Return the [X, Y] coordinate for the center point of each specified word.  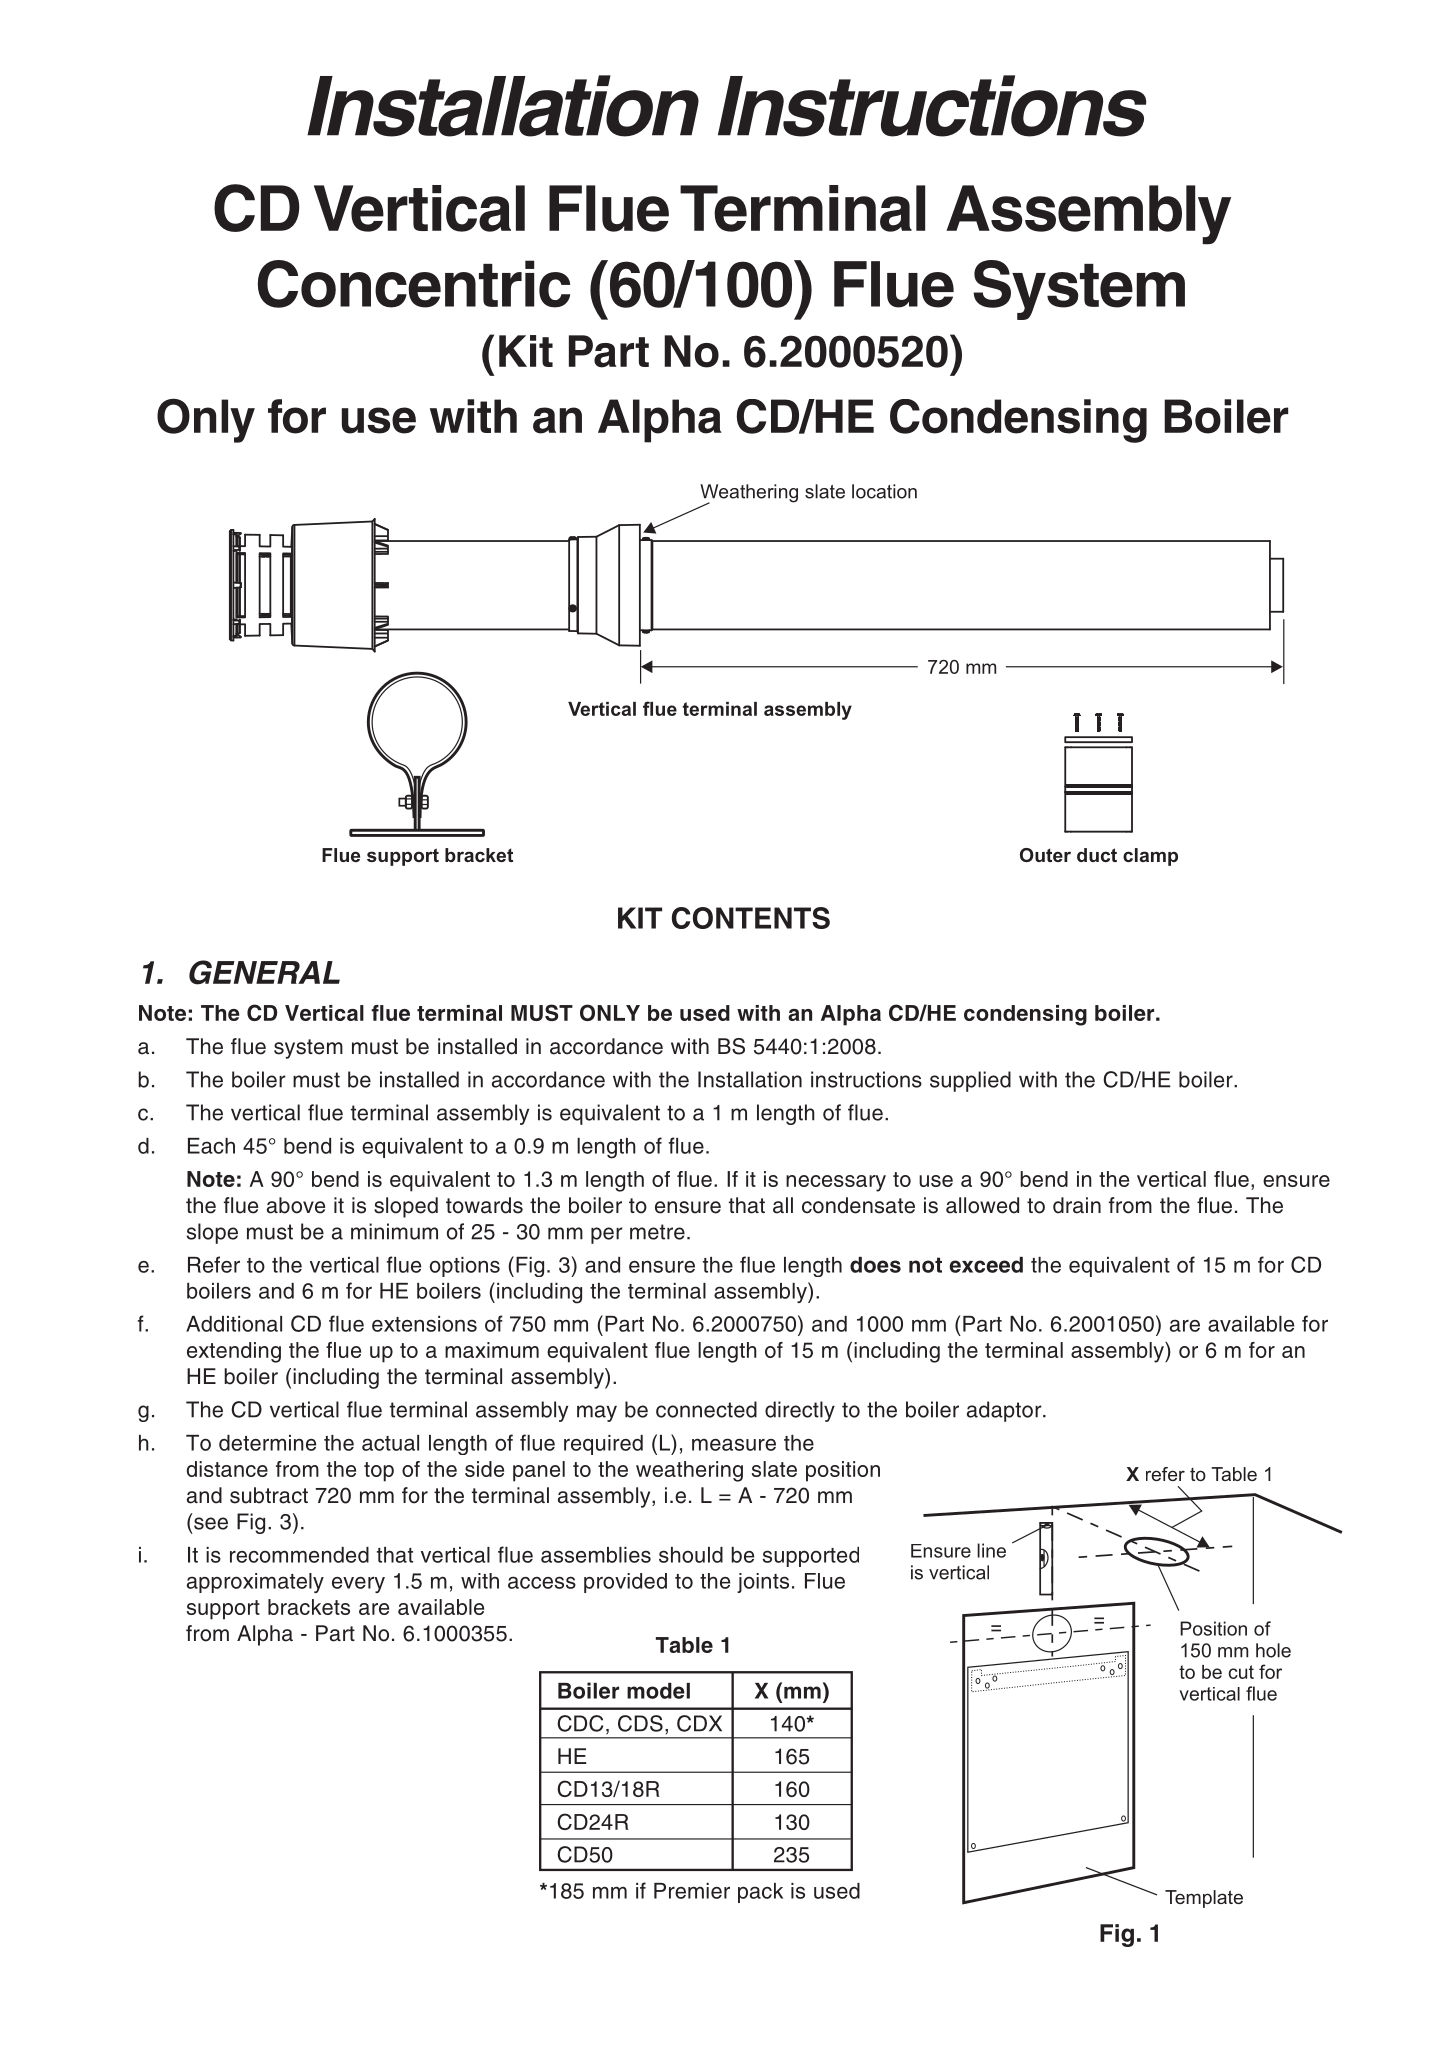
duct [1097, 855]
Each [211, 1146]
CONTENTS [751, 918]
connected [706, 1409]
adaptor [1005, 1411]
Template [1204, 1899]
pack [760, 1893]
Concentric [414, 284]
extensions [424, 1324]
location [884, 491]
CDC [580, 1723]
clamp [1150, 857]
